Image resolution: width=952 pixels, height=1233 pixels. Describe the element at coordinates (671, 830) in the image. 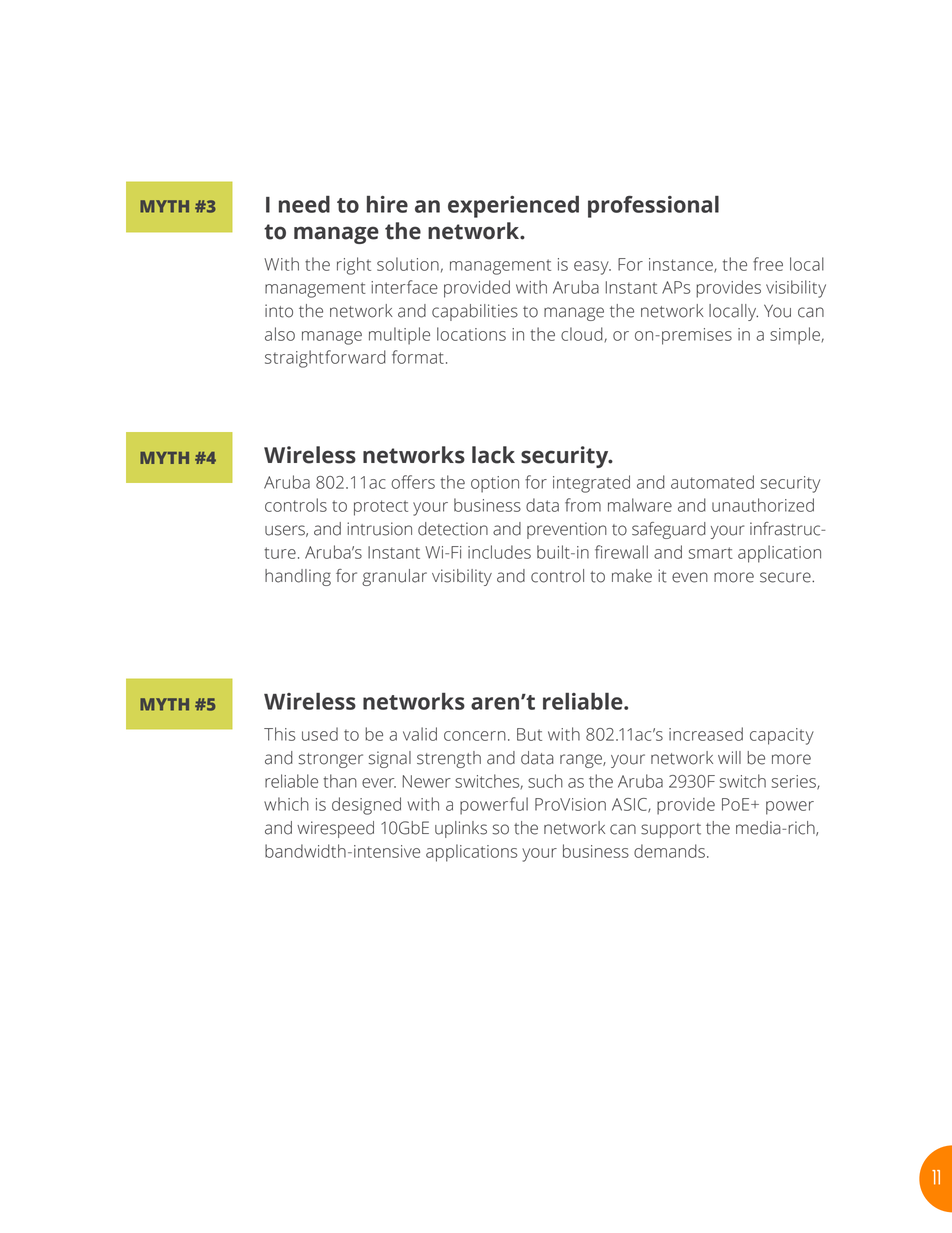

I see `support` at that location.
